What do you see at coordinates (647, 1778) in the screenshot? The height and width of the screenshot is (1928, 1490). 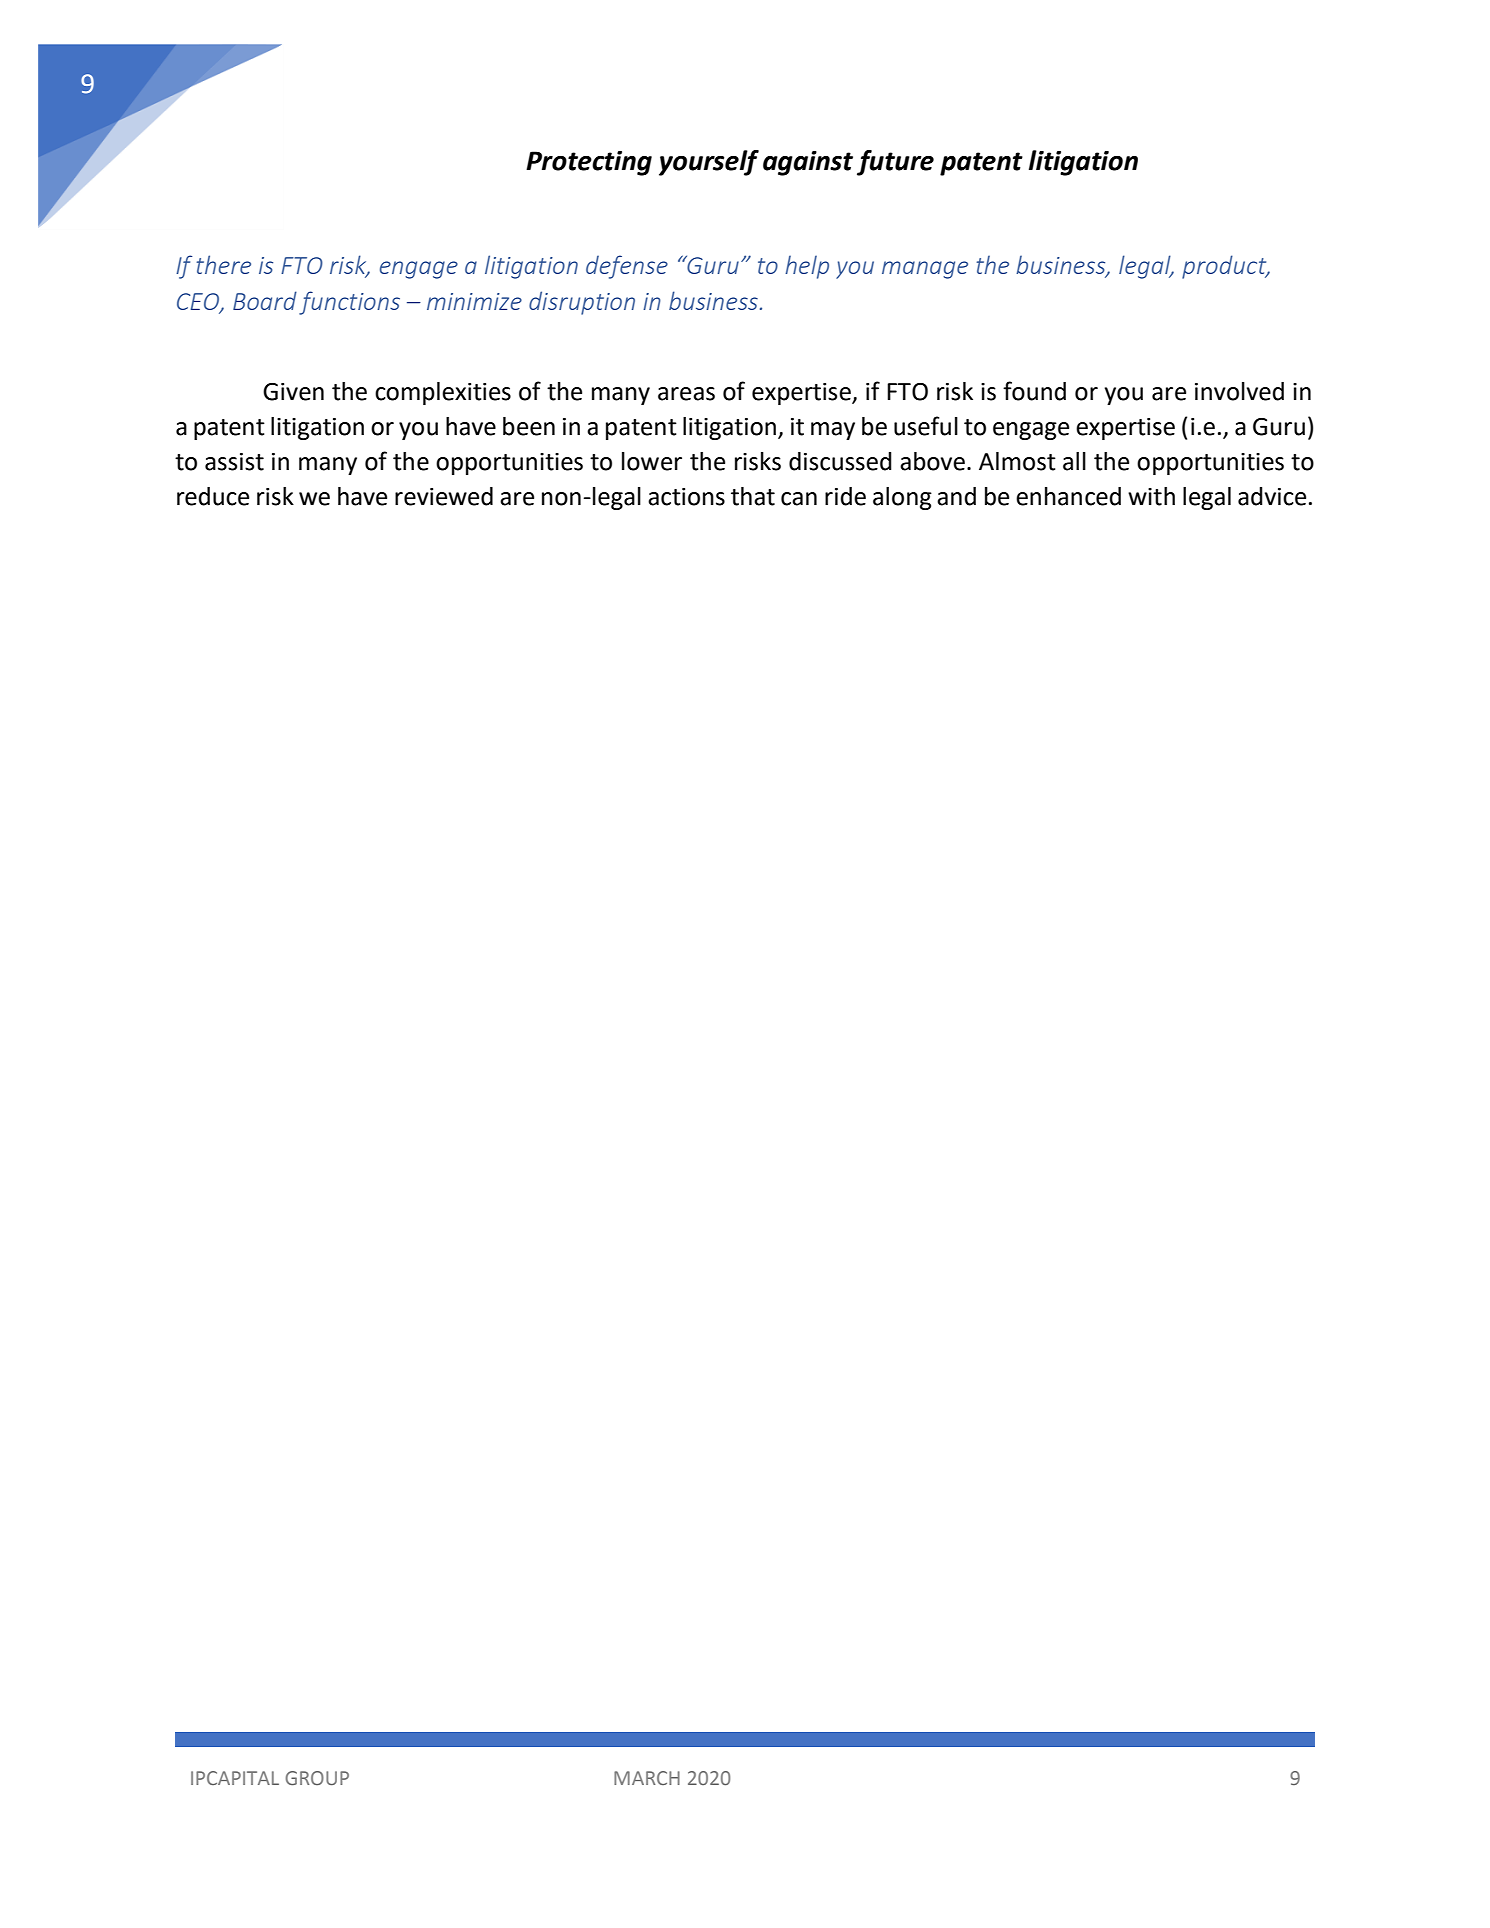 I see `MARCH` at bounding box center [647, 1778].
